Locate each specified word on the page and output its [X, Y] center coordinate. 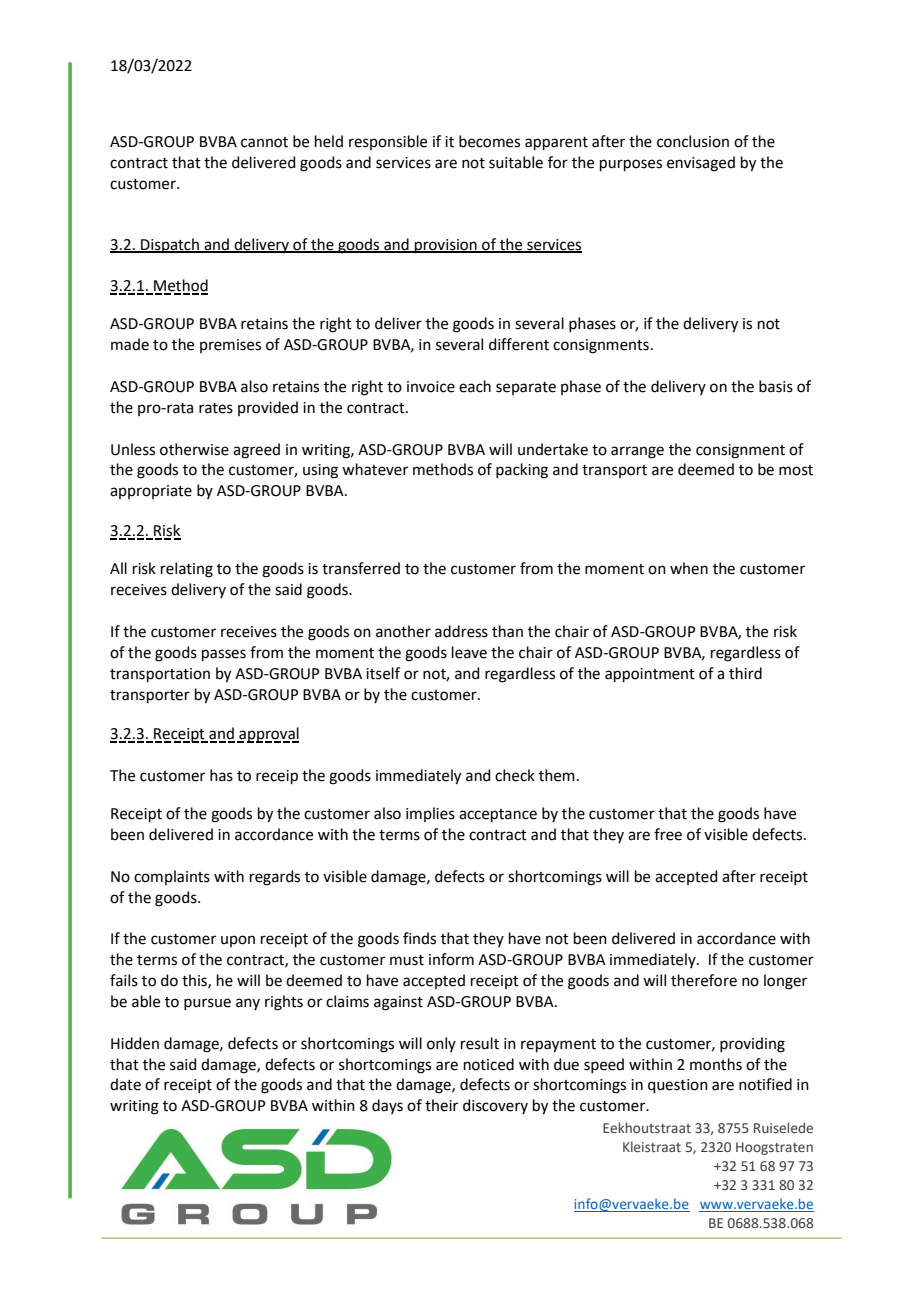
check [515, 775]
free [668, 834]
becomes [489, 141]
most [796, 470]
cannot [264, 142]
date [125, 1084]
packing [522, 471]
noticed [489, 1064]
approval [268, 735]
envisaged [701, 164]
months [716, 1064]
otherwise [194, 449]
